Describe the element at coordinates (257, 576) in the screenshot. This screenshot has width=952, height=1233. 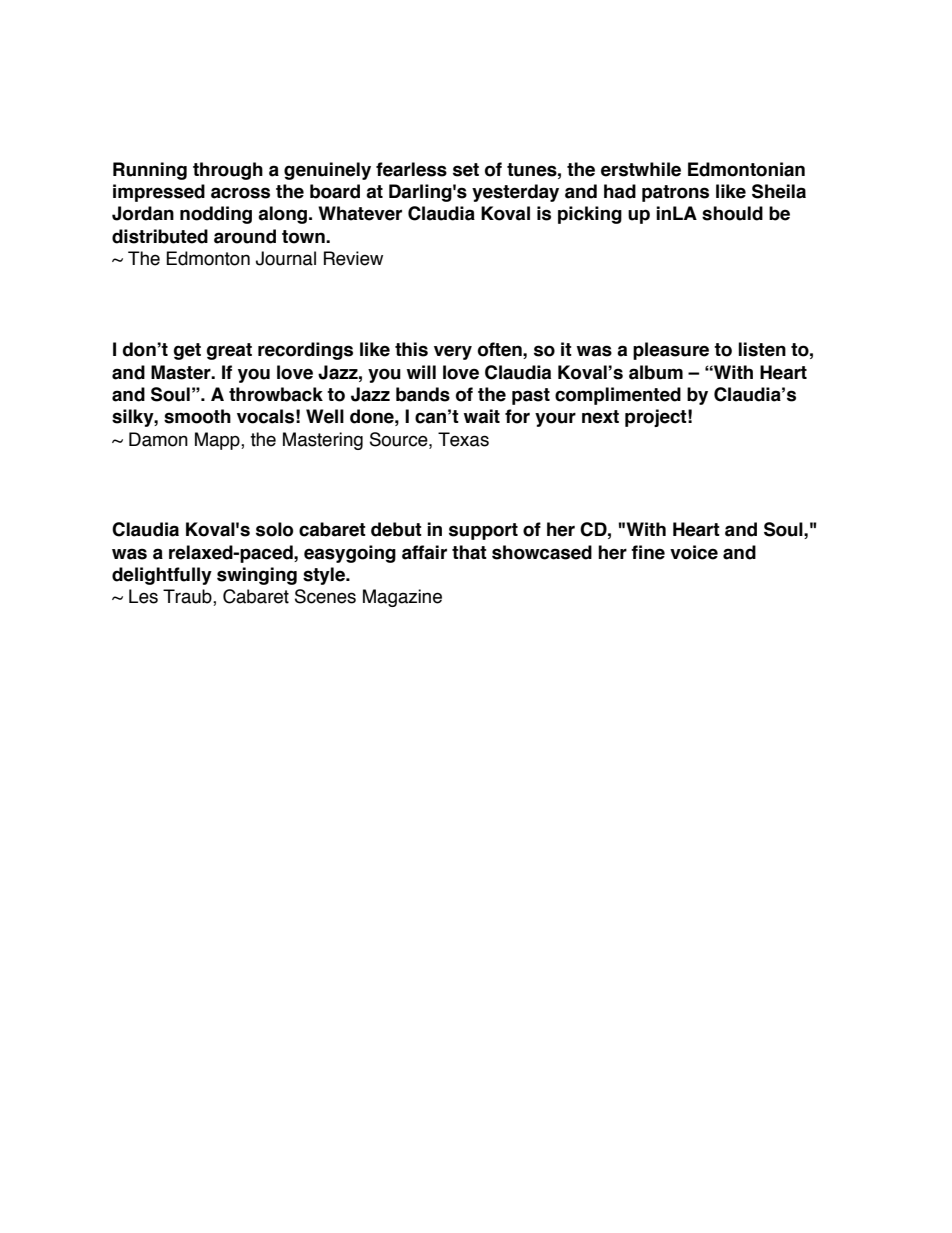
I see `swinging` at that location.
